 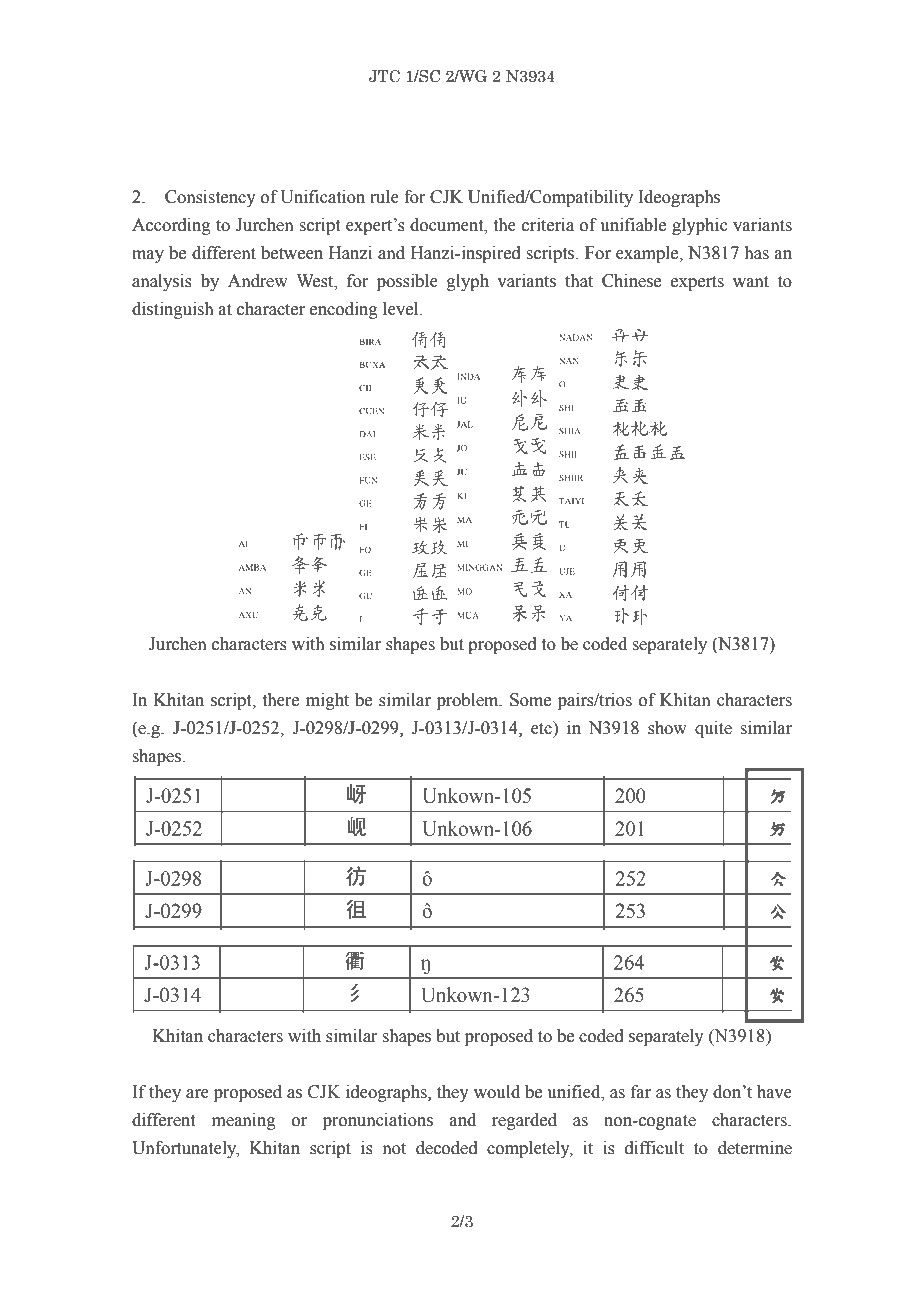 What do you see at coordinates (469, 701) in the screenshot?
I see `problem` at bounding box center [469, 701].
